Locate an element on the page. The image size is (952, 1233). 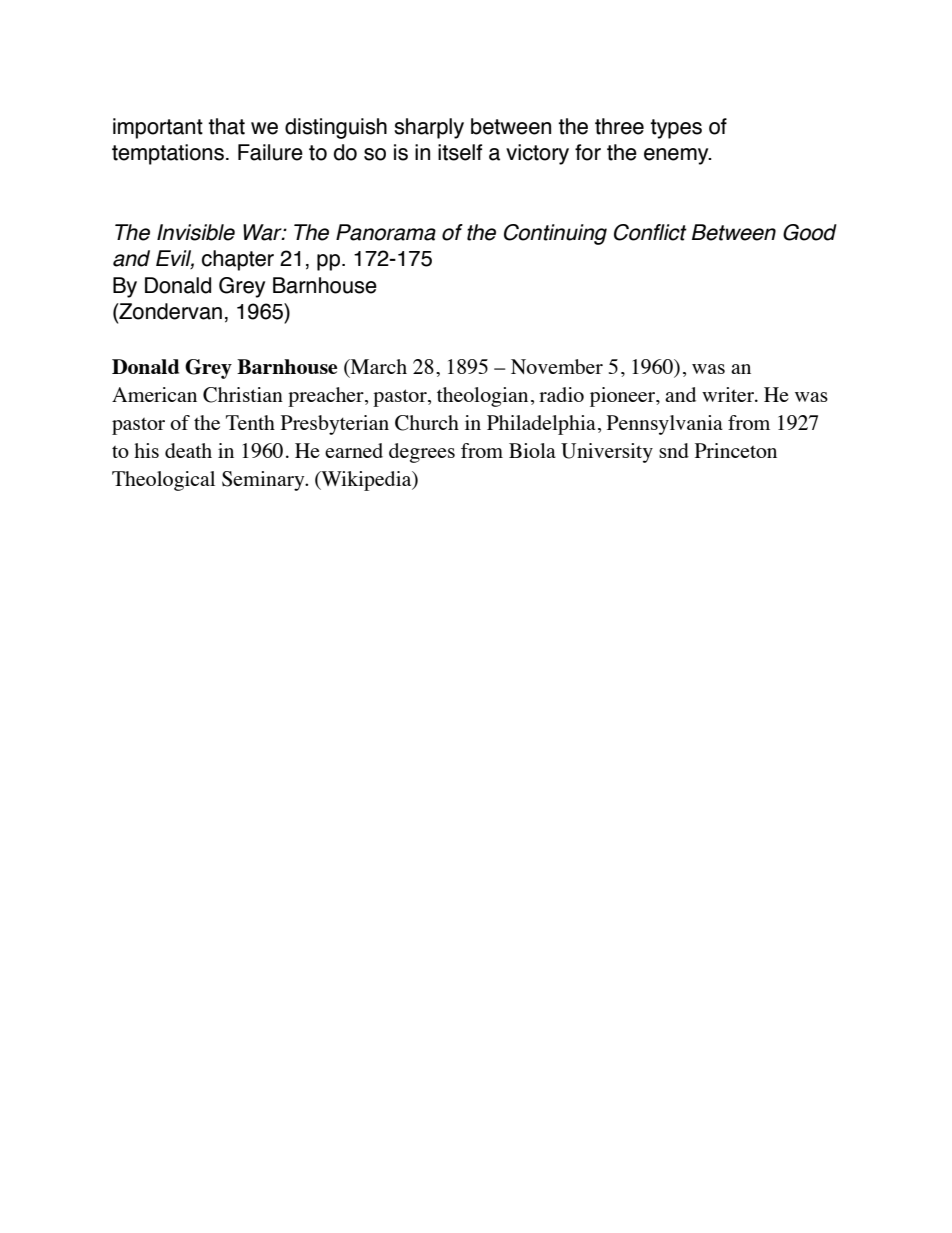
Invisible is located at coordinates (196, 232).
